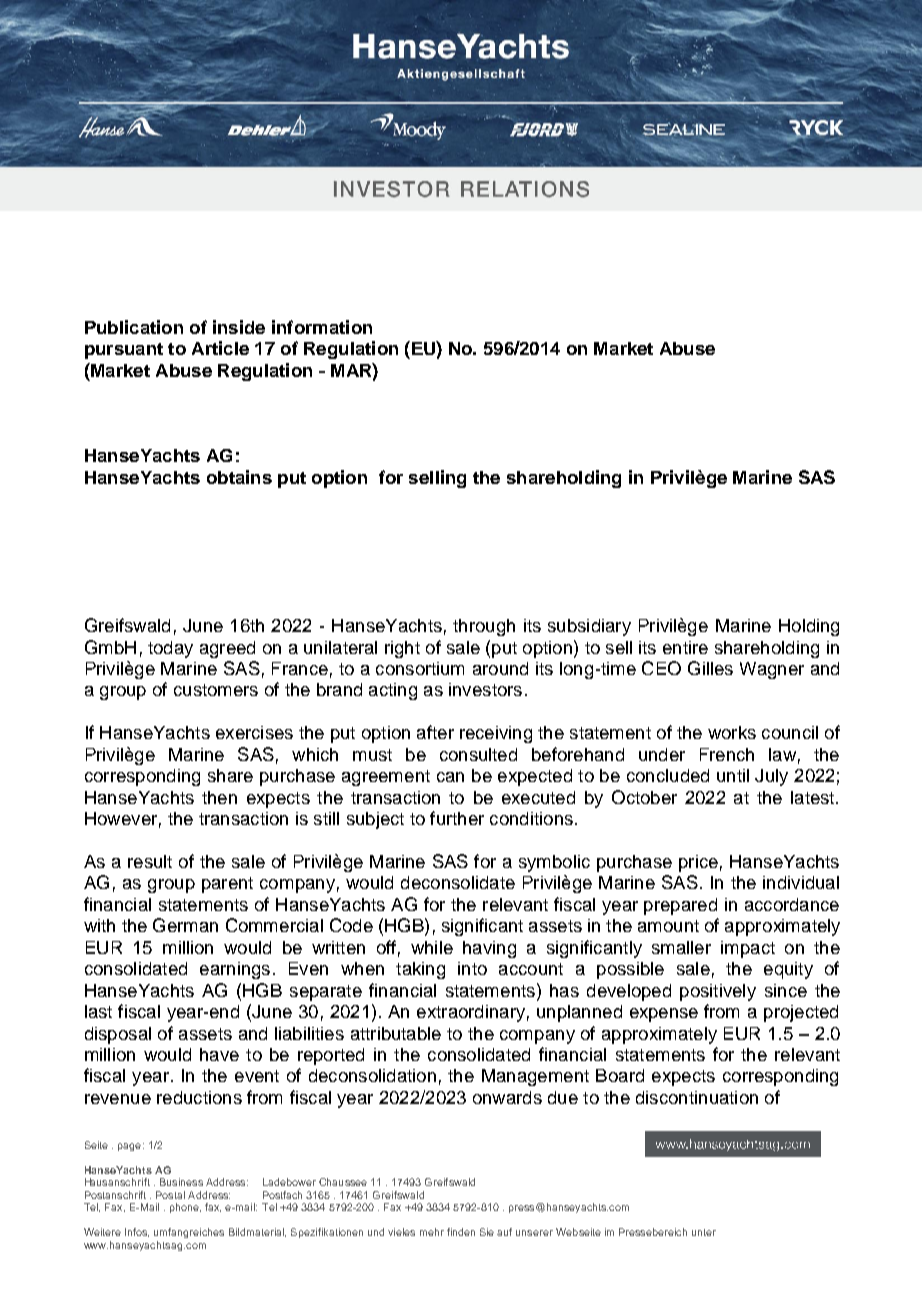  I want to click on through, so click(484, 627).
